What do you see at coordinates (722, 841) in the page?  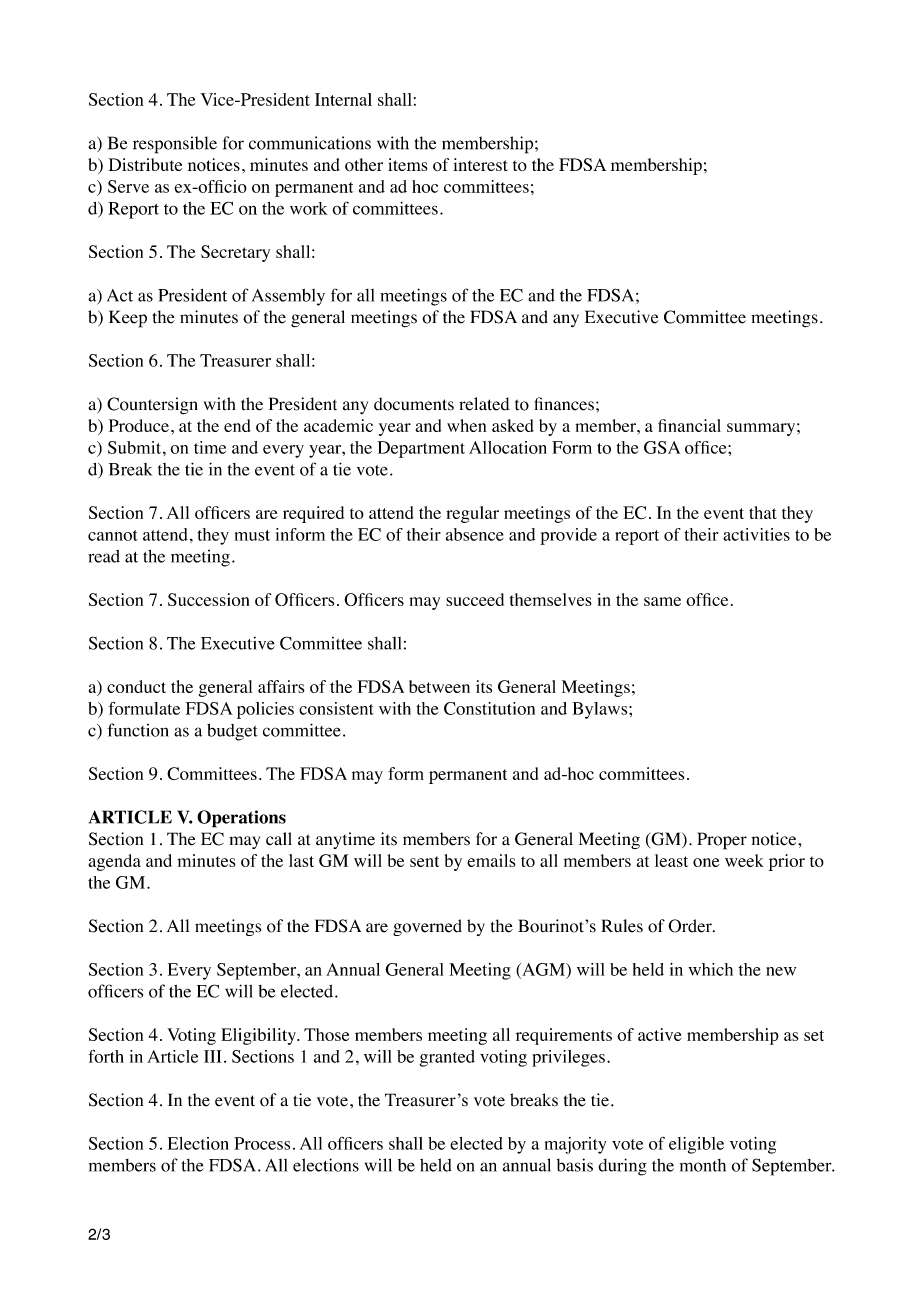 I see `Proper` at bounding box center [722, 841].
